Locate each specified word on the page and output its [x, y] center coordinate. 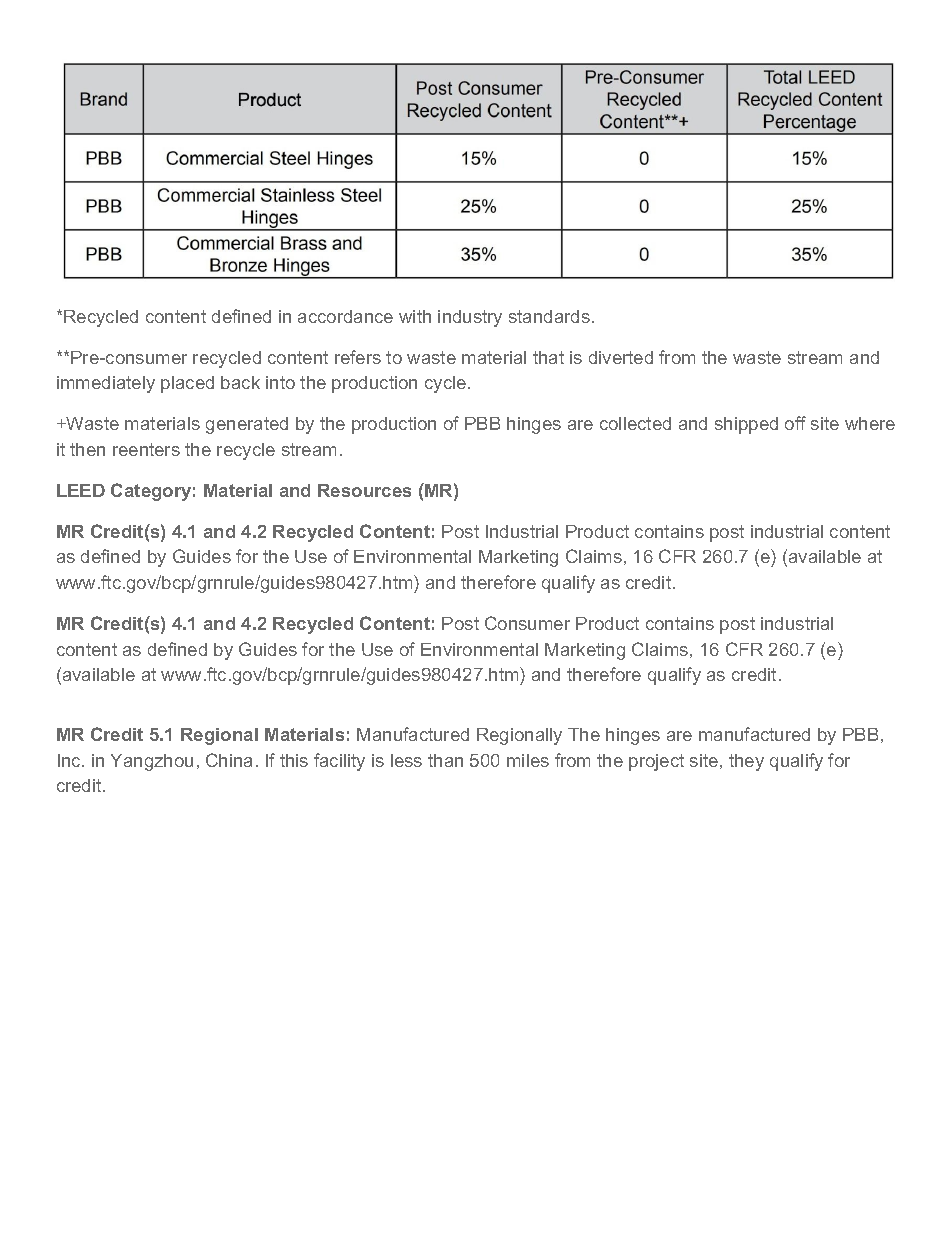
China [229, 760]
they [746, 762]
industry [470, 318]
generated [247, 425]
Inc [70, 760]
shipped [746, 425]
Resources [364, 490]
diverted [621, 357]
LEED [81, 490]
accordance [345, 316]
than [445, 760]
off [795, 423]
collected [635, 423]
